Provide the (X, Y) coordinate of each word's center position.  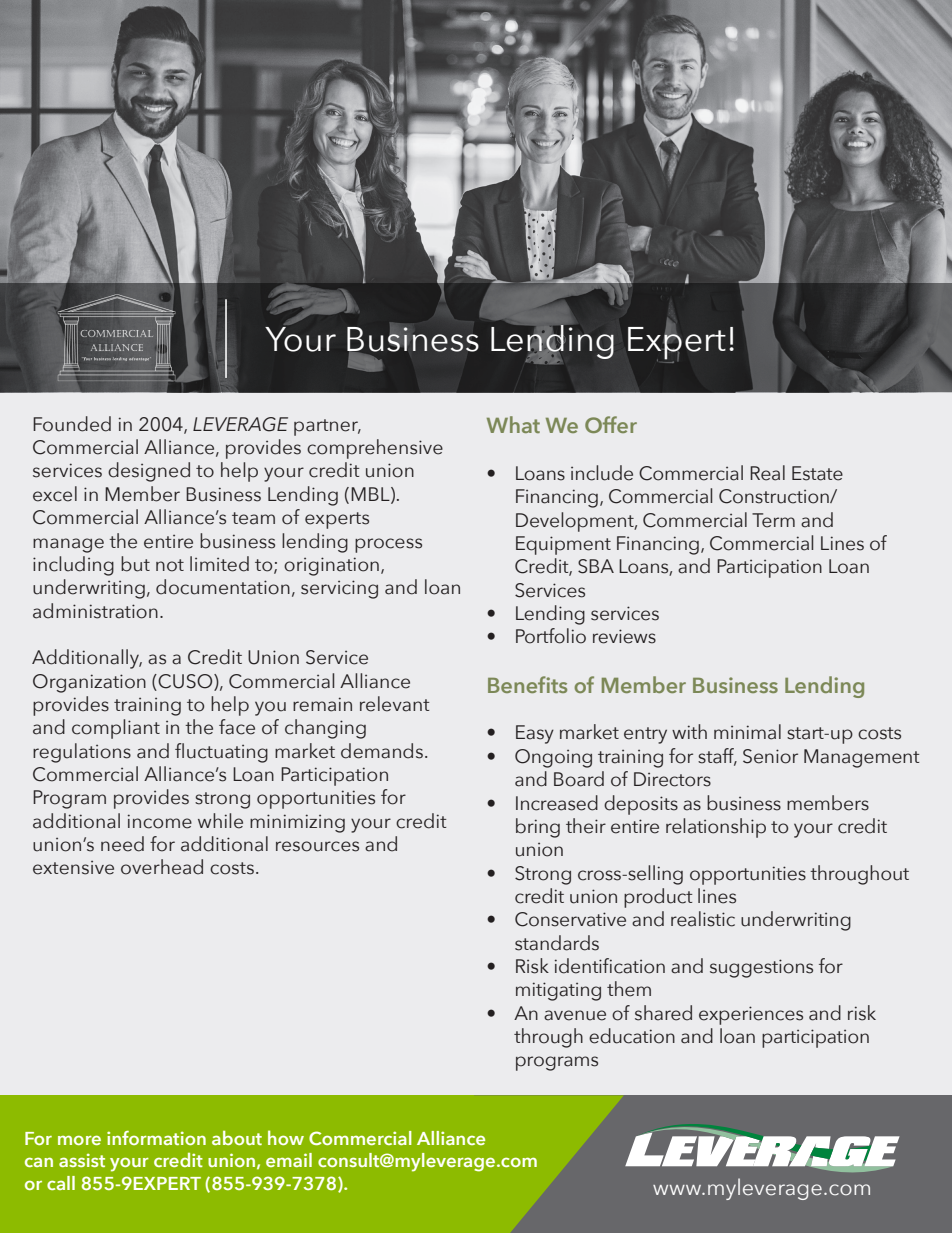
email (289, 1160)
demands (382, 751)
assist (82, 1160)
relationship (716, 828)
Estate (817, 473)
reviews (624, 636)
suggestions (761, 968)
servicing (339, 589)
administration (95, 611)
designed (149, 472)
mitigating (558, 991)
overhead (162, 867)
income (160, 821)
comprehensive (375, 449)
